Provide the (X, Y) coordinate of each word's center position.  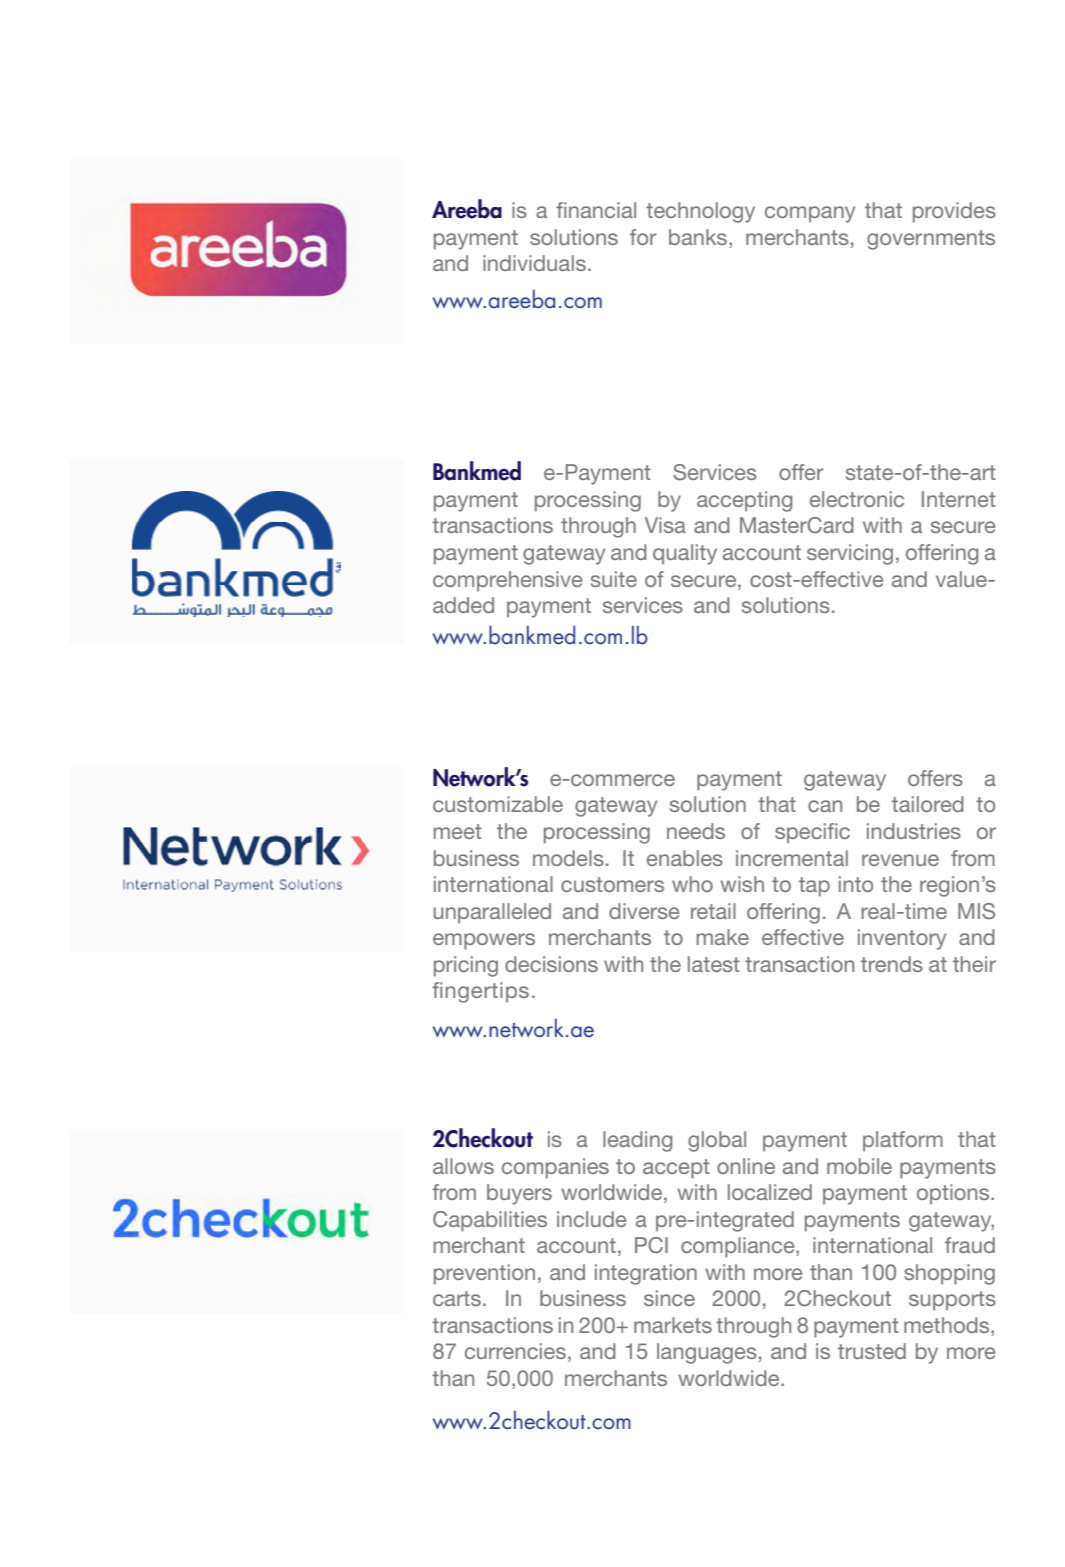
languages (707, 1353)
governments (931, 240)
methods (948, 1326)
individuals (534, 263)
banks (698, 237)
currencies (515, 1351)
